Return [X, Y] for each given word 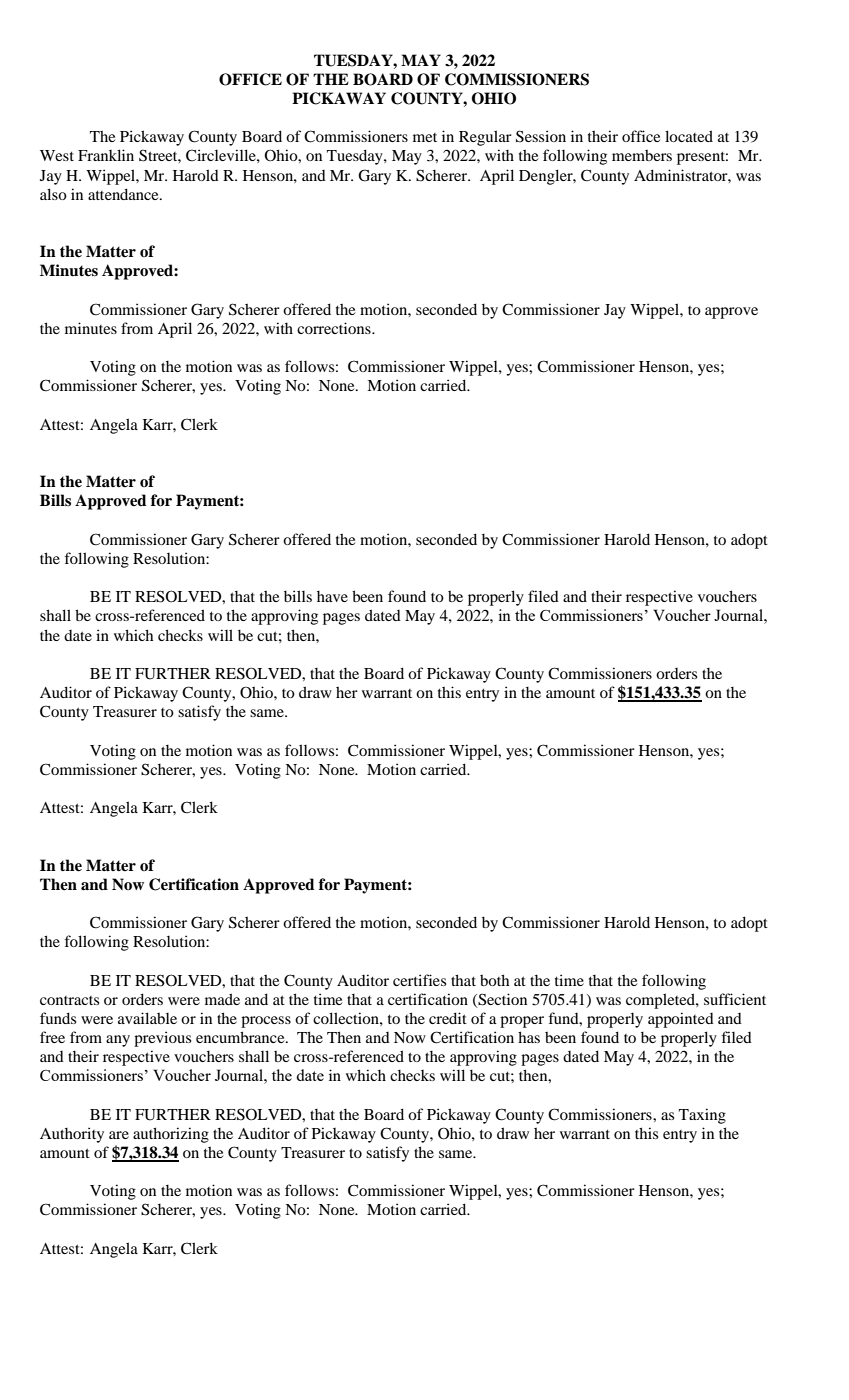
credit [448, 1018]
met [425, 137]
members [642, 155]
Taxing [702, 1116]
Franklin [106, 155]
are [119, 1135]
